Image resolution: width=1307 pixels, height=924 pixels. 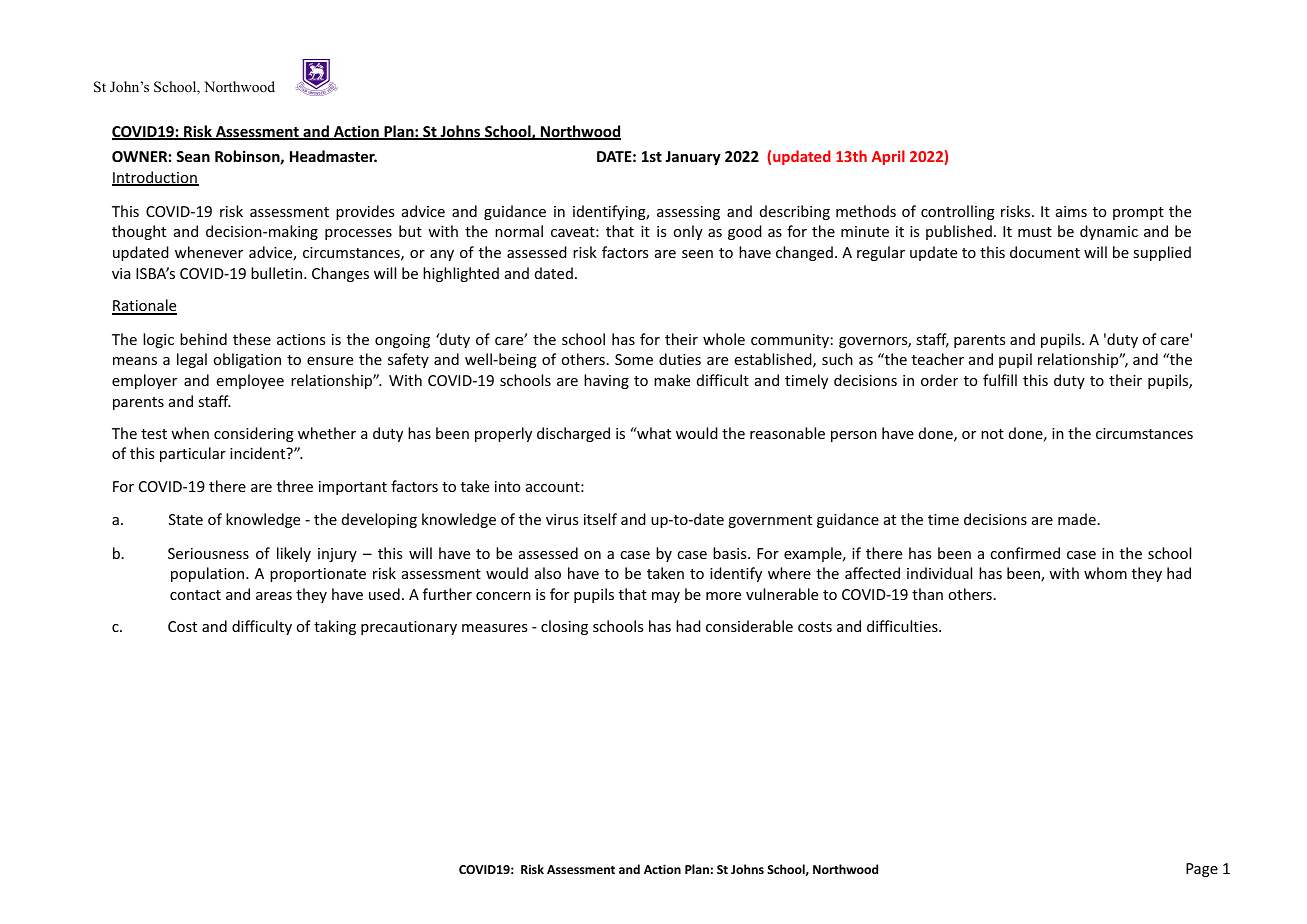 I want to click on Page, so click(x=1202, y=870).
